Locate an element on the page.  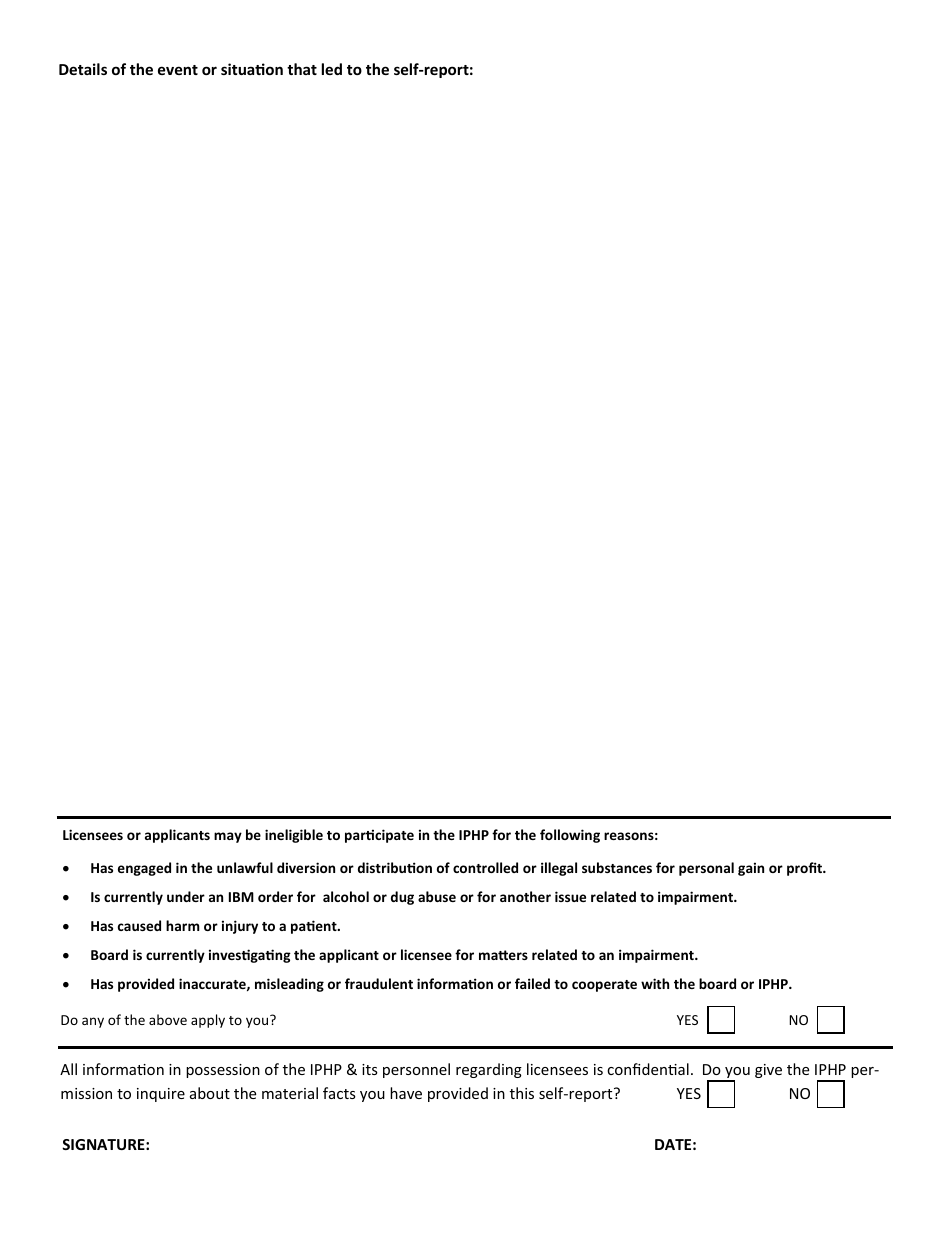
personal is located at coordinates (706, 869).
